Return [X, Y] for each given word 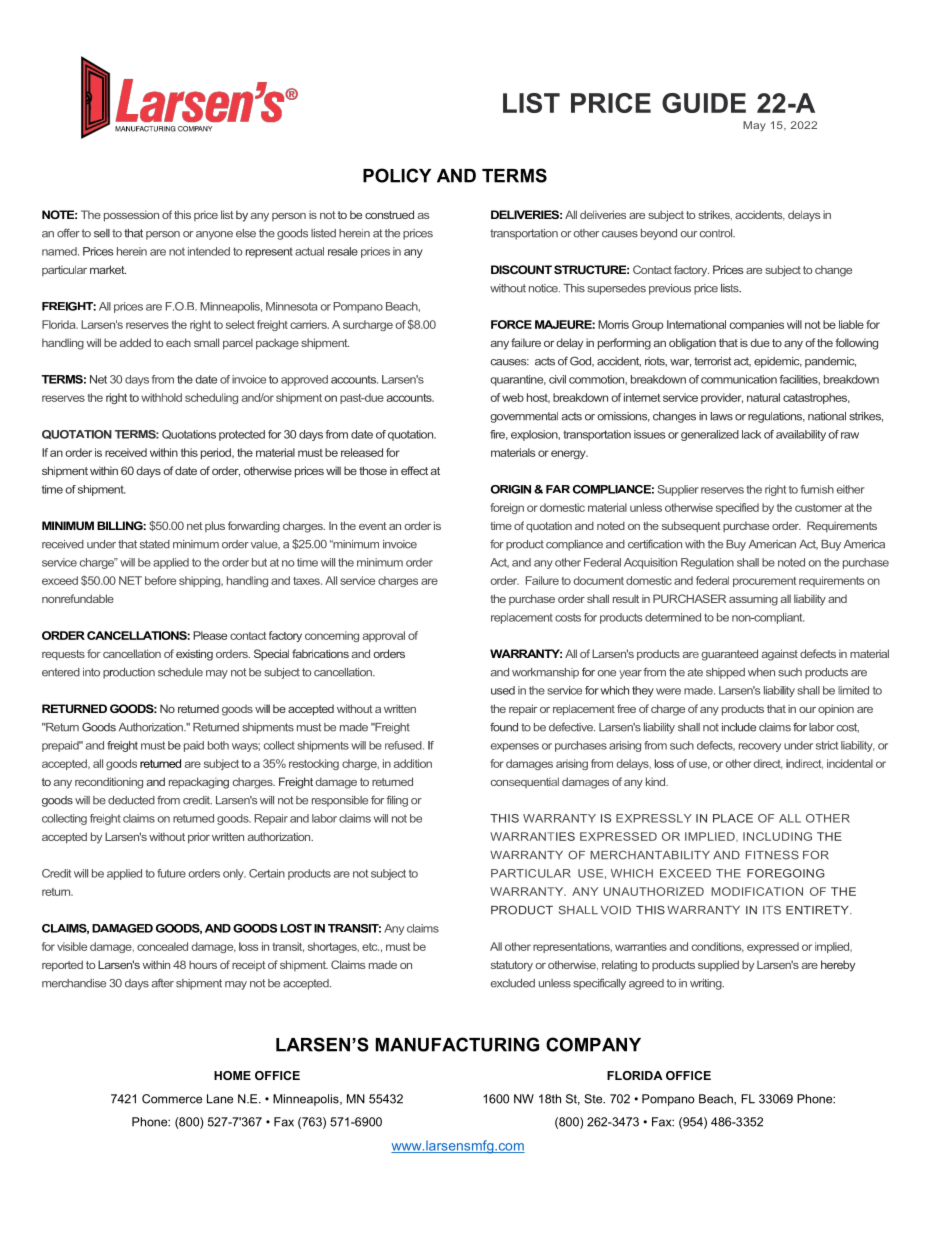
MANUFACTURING [457, 1044]
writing [707, 984]
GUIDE [704, 103]
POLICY [397, 175]
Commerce [172, 1099]
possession [131, 216]
